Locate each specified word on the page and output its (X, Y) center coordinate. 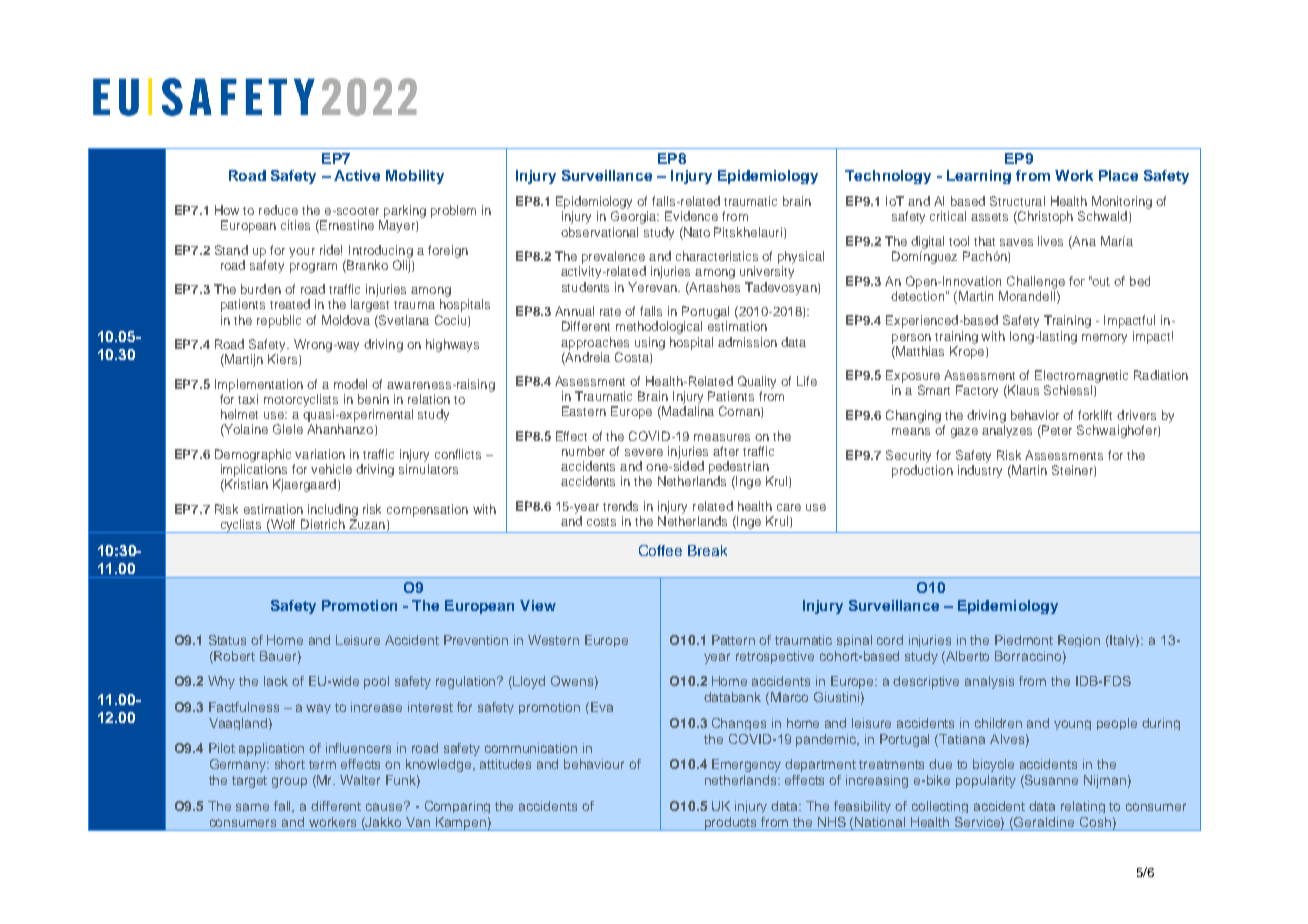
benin (373, 399)
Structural (1017, 201)
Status (227, 640)
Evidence (691, 216)
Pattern (733, 640)
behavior (1035, 415)
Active (357, 175)
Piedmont (1024, 640)
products (731, 824)
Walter (360, 780)
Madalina (687, 412)
